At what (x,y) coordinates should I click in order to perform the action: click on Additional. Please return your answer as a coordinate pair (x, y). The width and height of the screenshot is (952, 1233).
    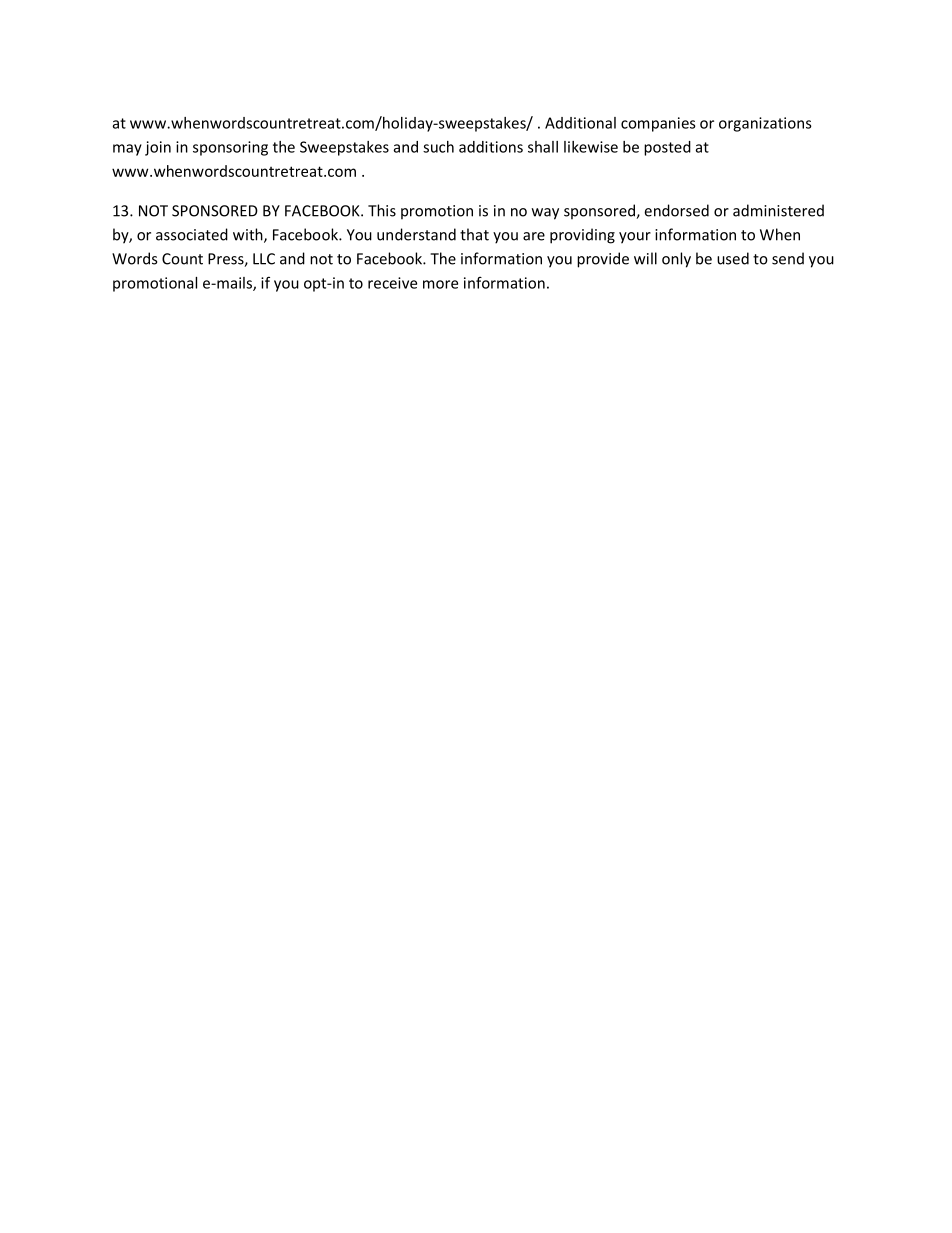
    Looking at the image, I should click on (580, 123).
